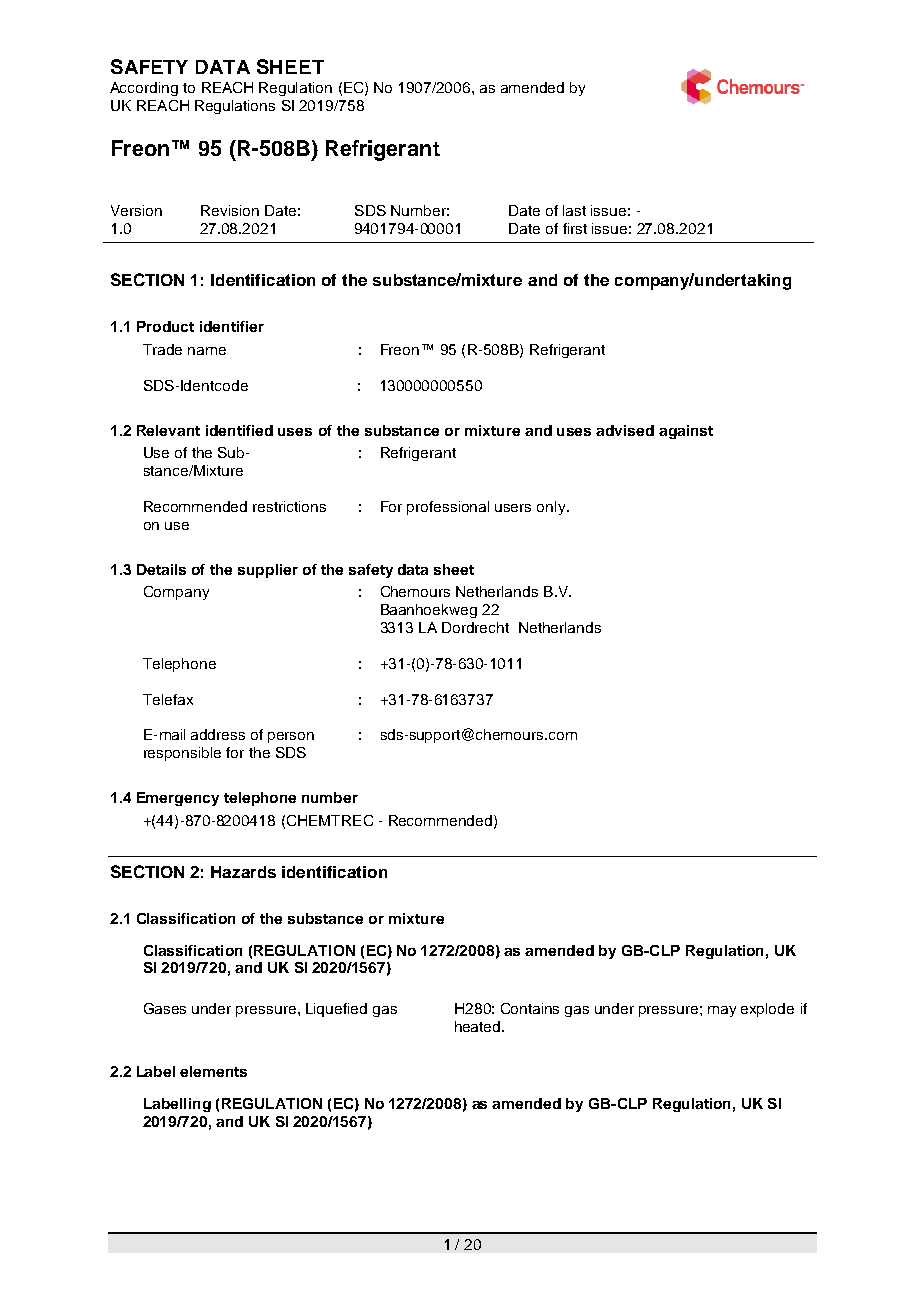  What do you see at coordinates (574, 210) in the screenshot?
I see `last` at bounding box center [574, 210].
